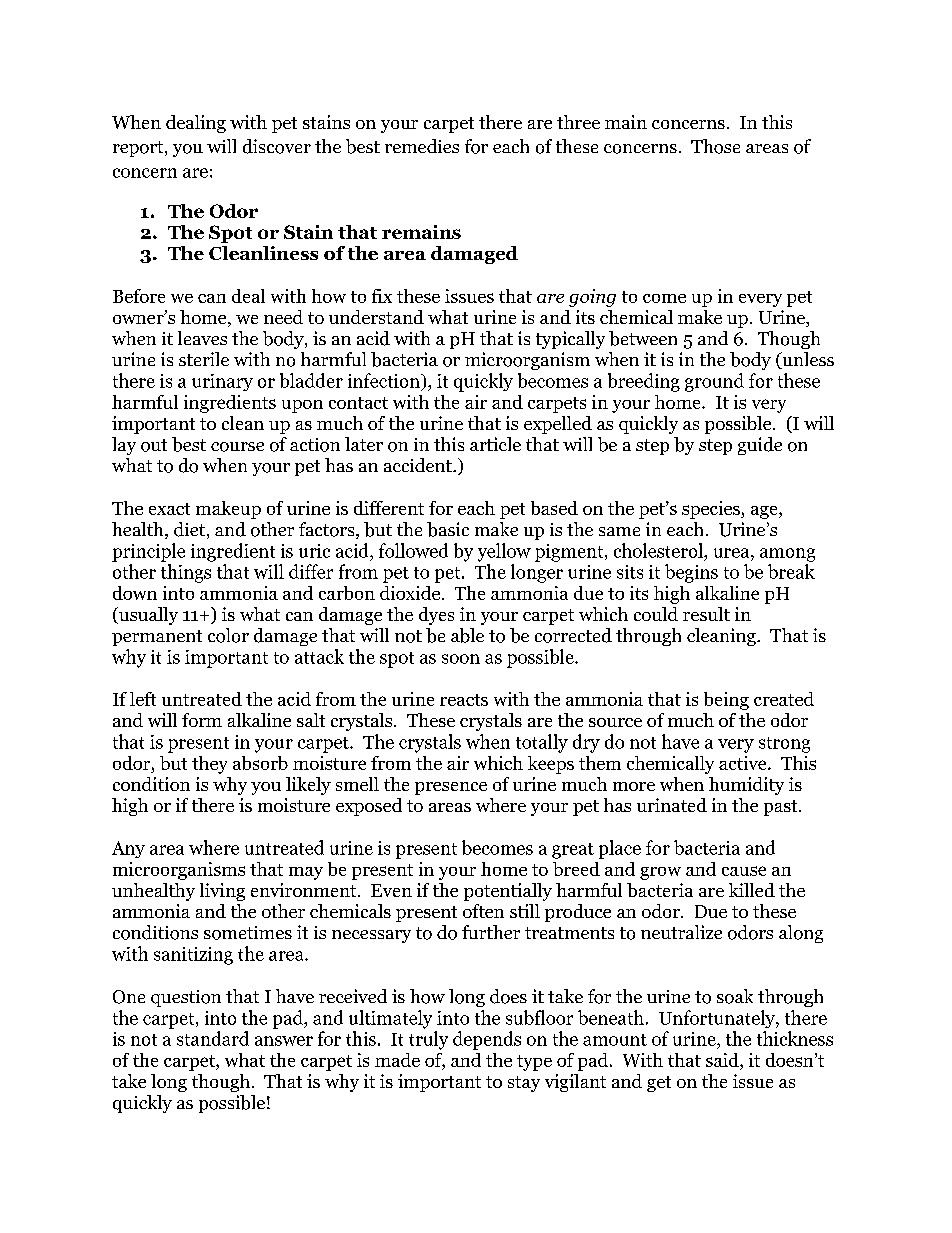 Image resolution: width=952 pixels, height=1233 pixels. I want to click on said, so click(723, 1060).
